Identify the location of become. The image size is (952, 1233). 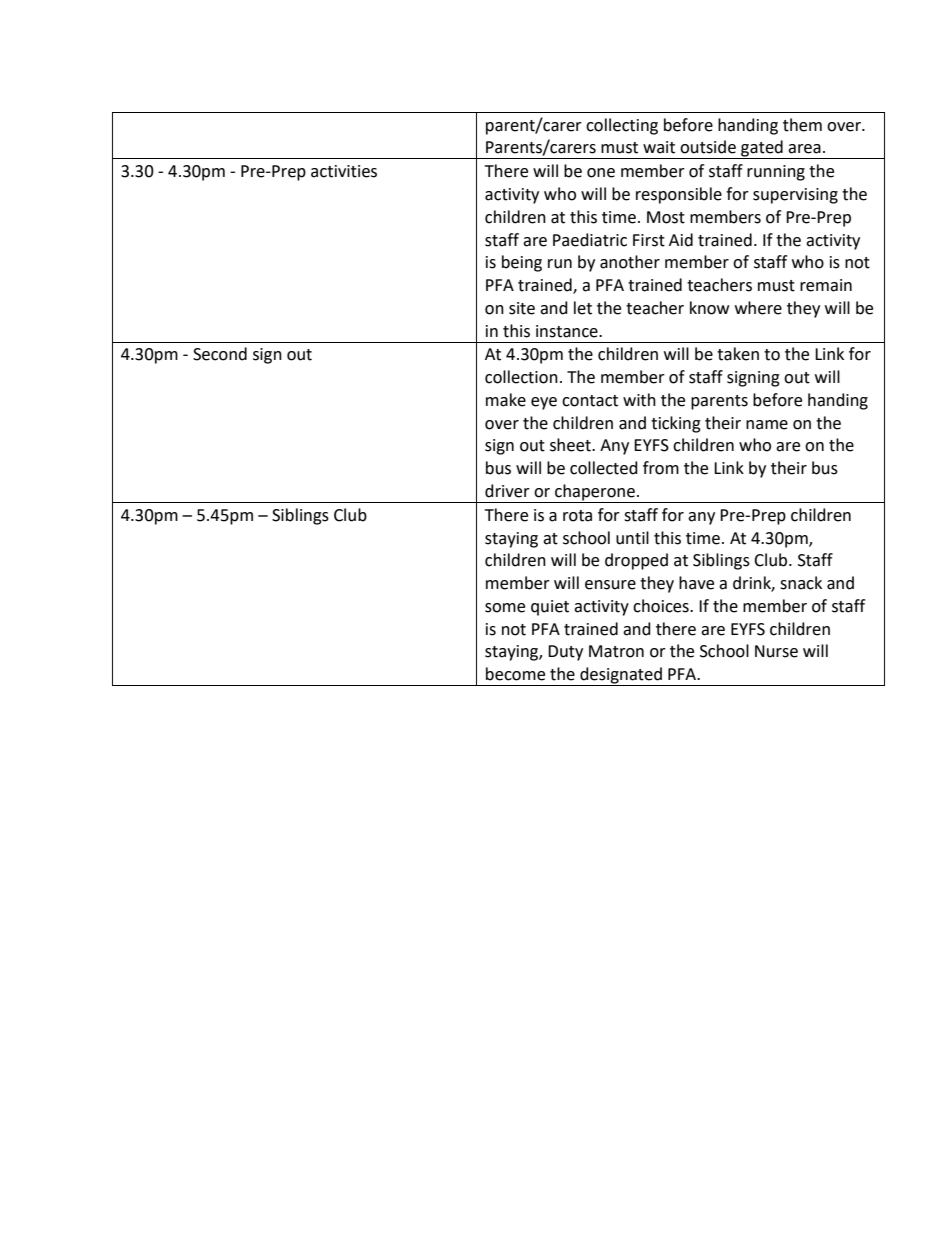
(515, 674).
